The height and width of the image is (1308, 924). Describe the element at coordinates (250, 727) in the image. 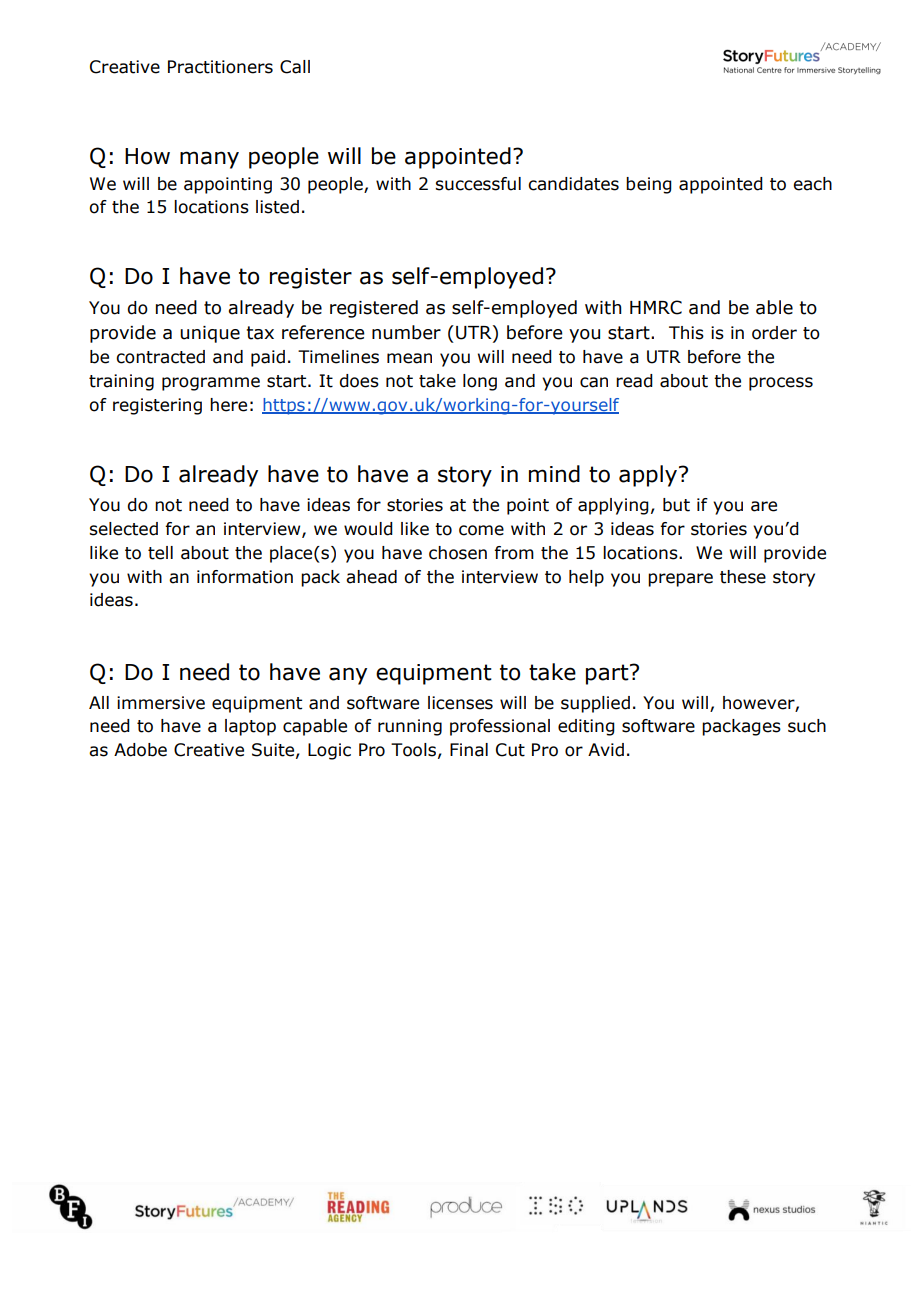

I see `laptop` at that location.
